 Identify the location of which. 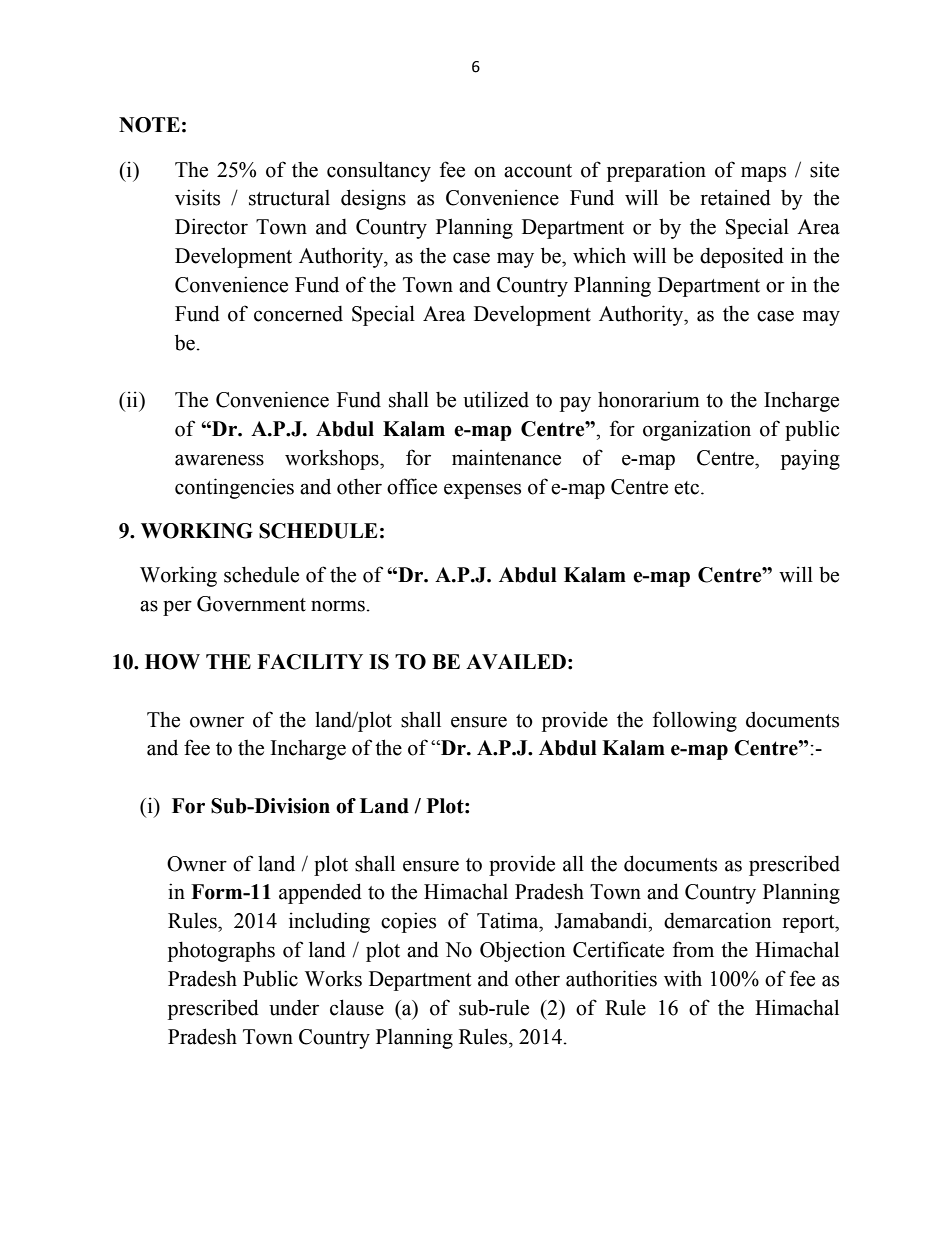
(599, 255).
